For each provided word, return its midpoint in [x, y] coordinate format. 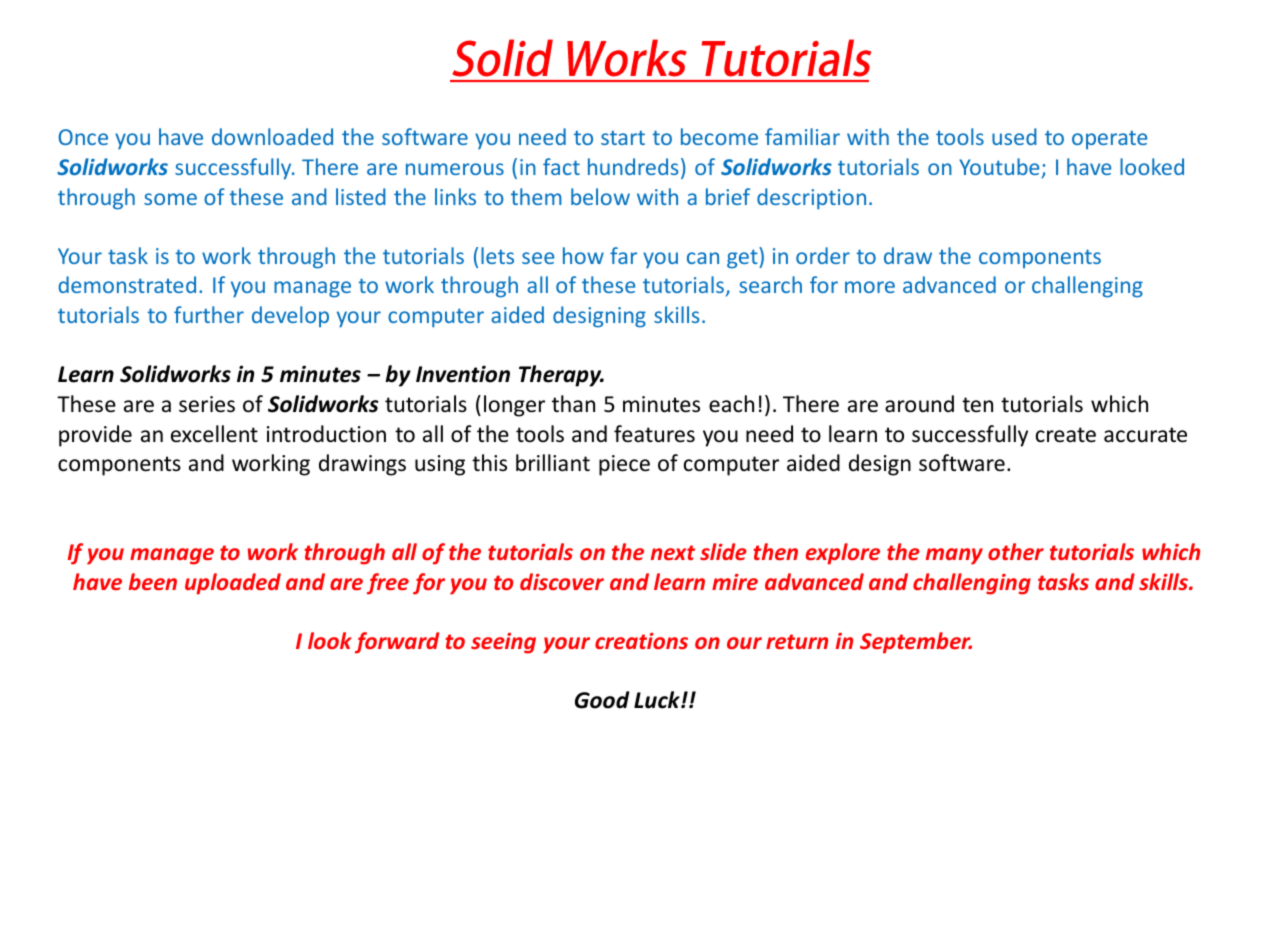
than [573, 403]
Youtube [999, 166]
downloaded [272, 136]
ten [977, 405]
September [916, 643]
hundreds [633, 166]
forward [397, 643]
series [207, 404]
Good [602, 700]
